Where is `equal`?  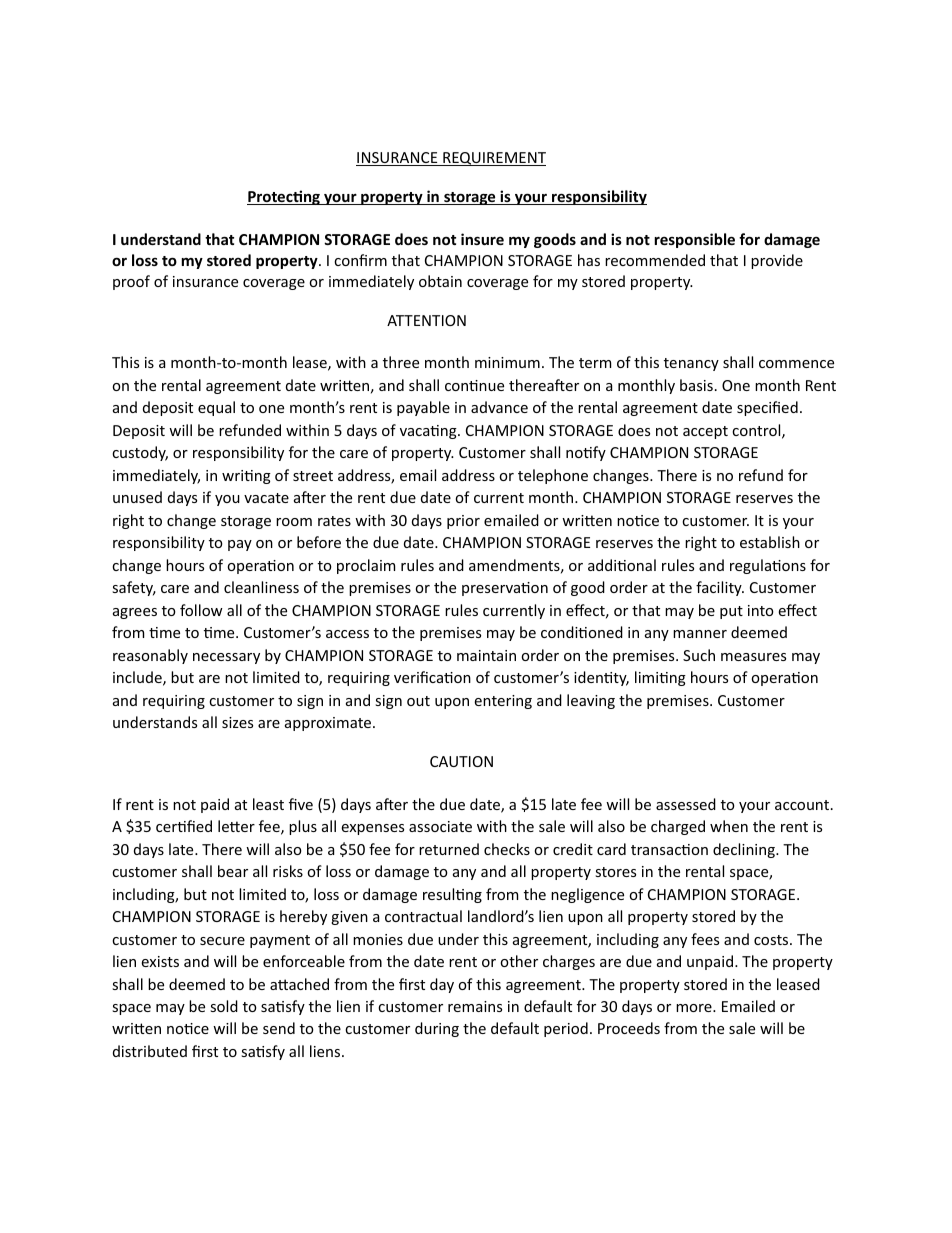 equal is located at coordinates (216, 408).
